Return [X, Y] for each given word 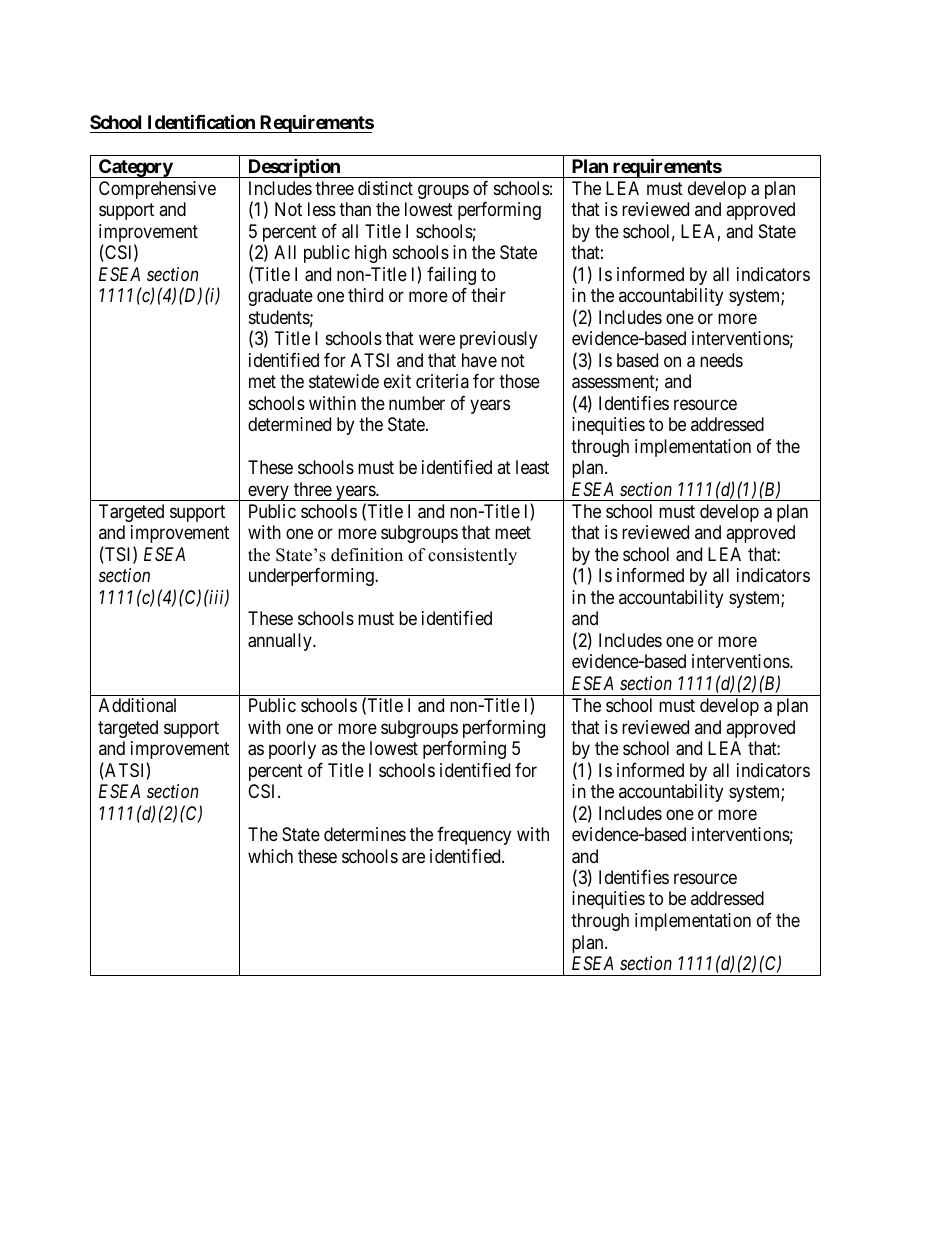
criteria [442, 381]
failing [451, 276]
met [262, 382]
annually [281, 642]
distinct [385, 188]
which [270, 856]
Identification [201, 121]
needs [721, 360]
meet [513, 533]
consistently [472, 556]
